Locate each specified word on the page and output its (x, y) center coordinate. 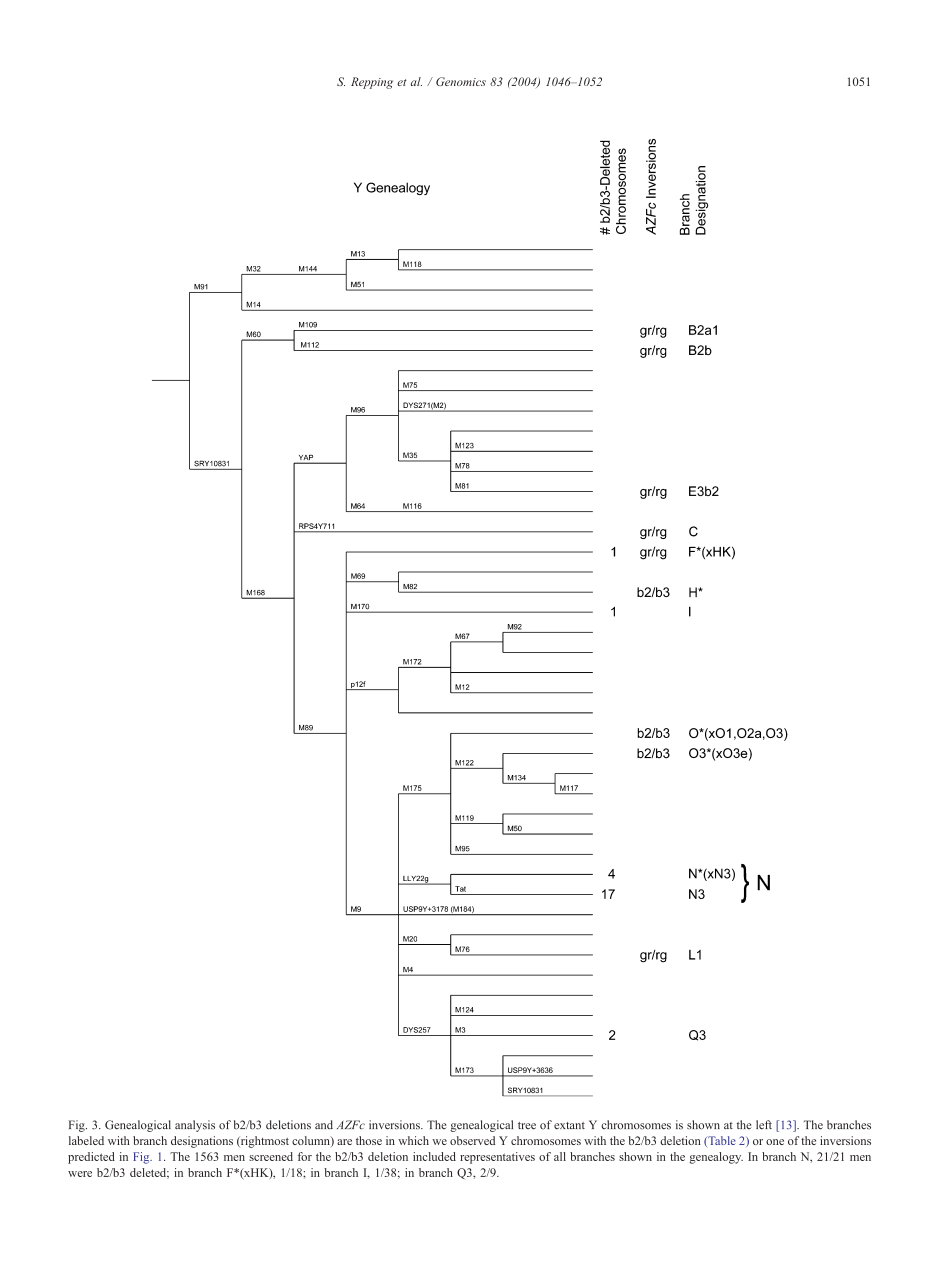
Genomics (461, 81)
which (413, 1140)
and (324, 1125)
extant (569, 1125)
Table (721, 1141)
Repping (372, 83)
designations (202, 1142)
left (764, 1124)
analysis (195, 1126)
